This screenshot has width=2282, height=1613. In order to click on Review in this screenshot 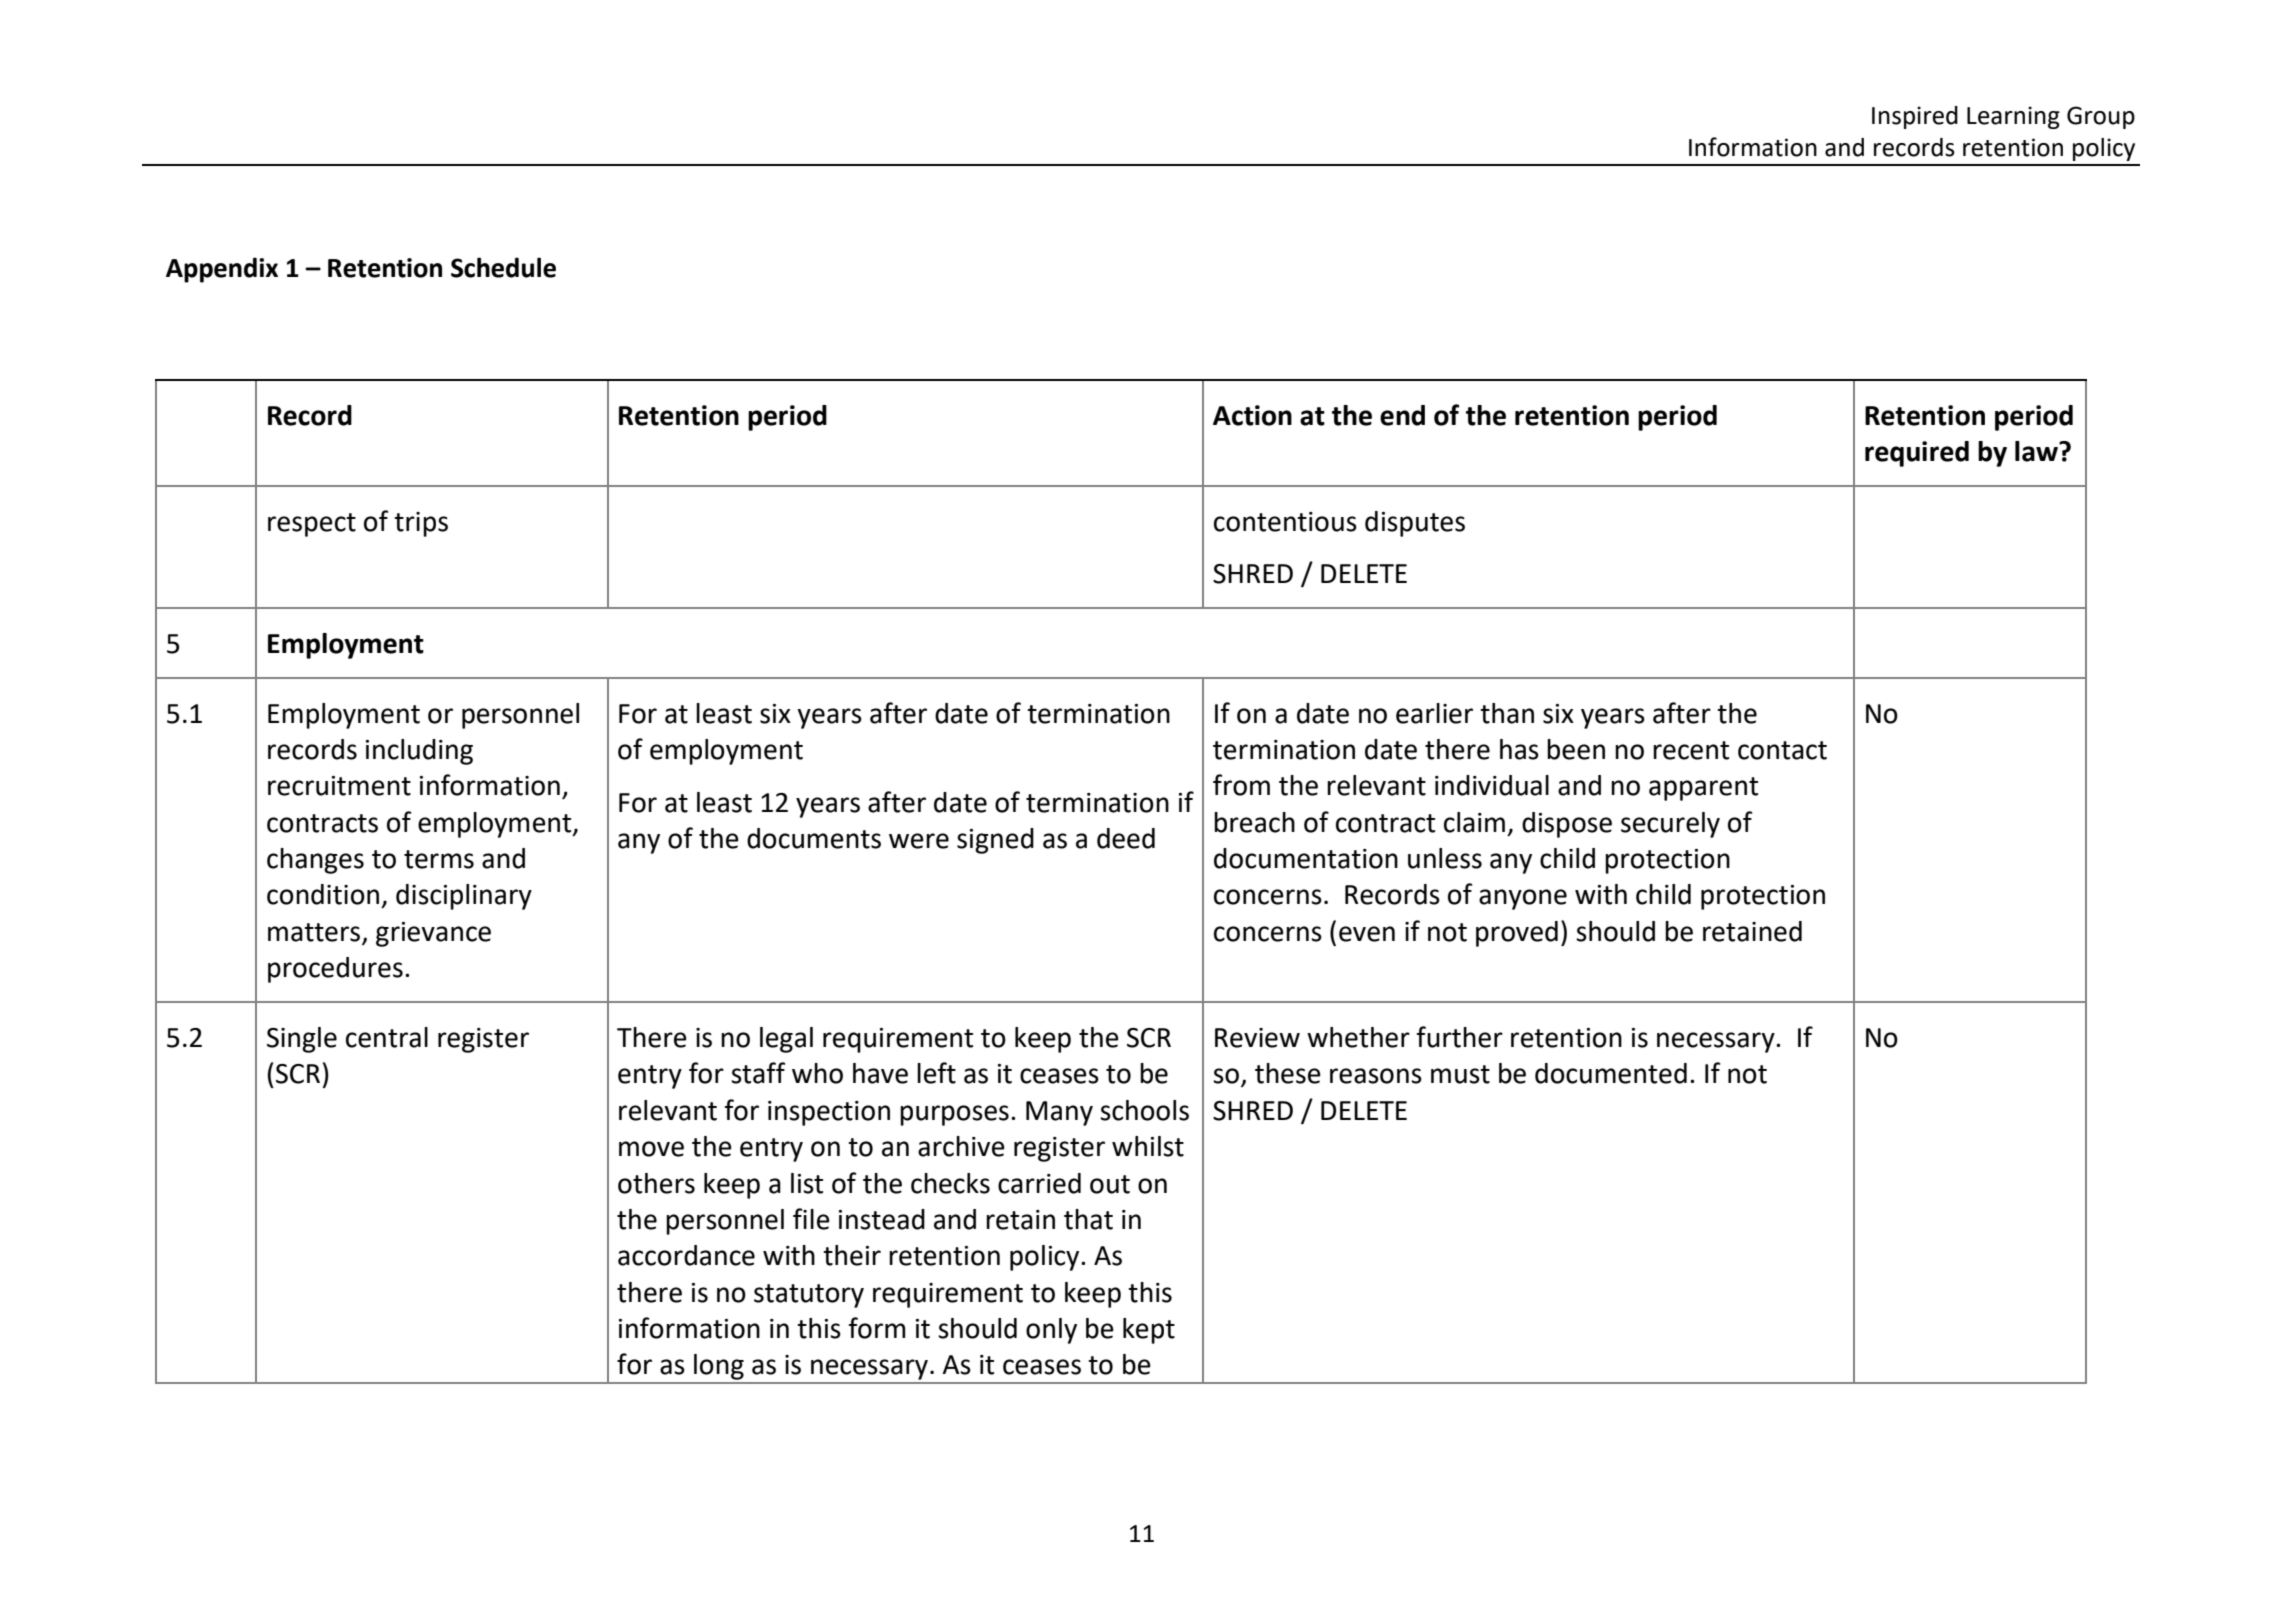, I will do `click(1257, 1038)`.
